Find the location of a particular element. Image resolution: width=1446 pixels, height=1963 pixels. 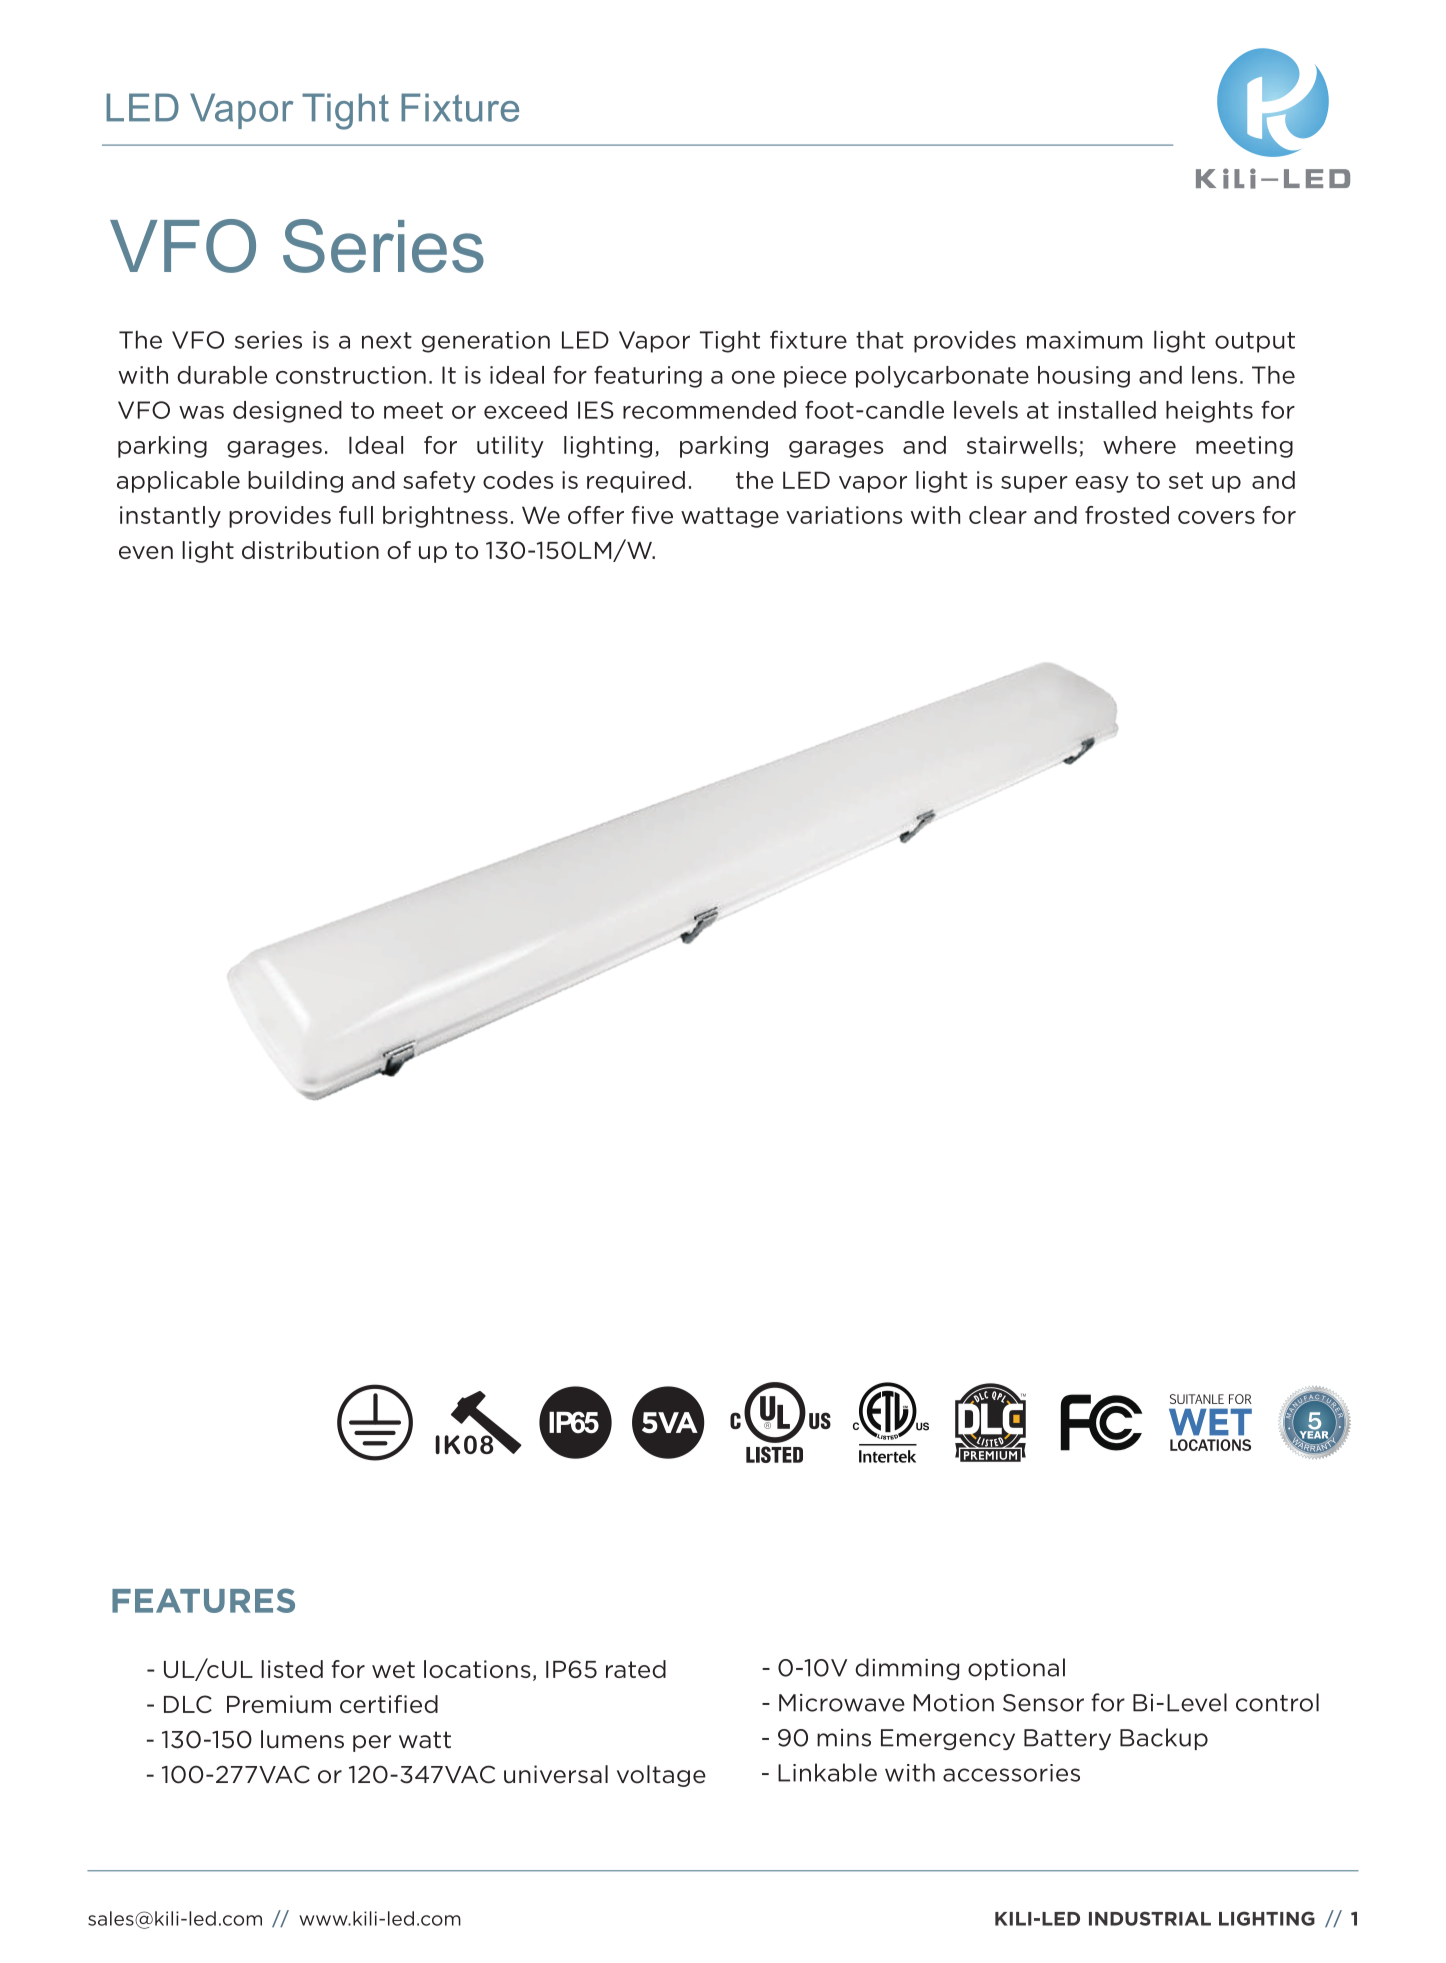

designed is located at coordinates (287, 412).
